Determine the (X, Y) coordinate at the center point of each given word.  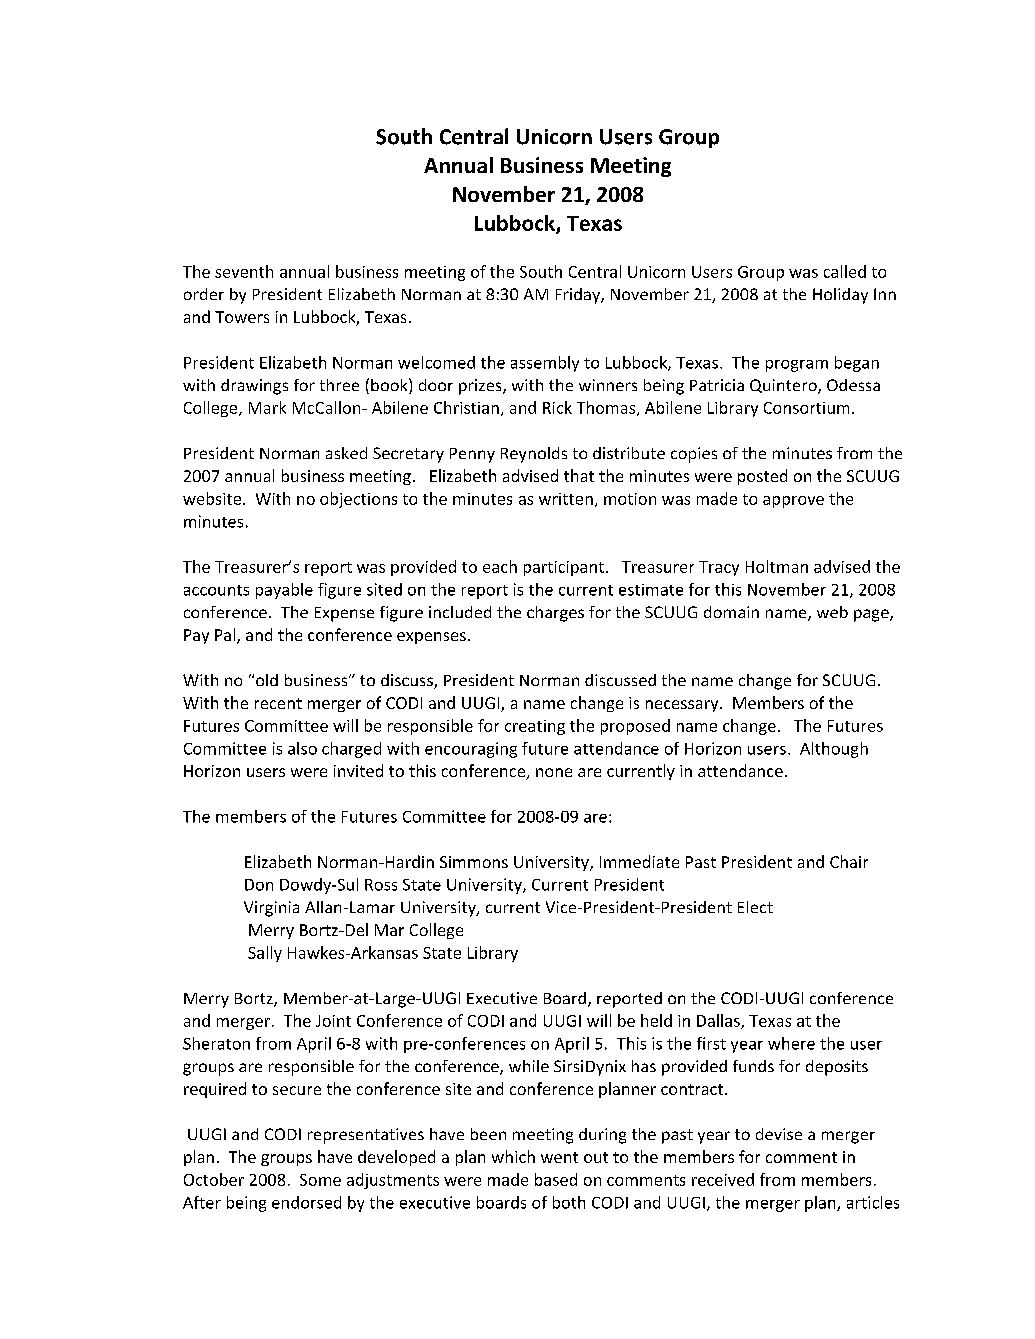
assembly (545, 364)
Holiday (840, 296)
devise (779, 1134)
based (556, 1179)
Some (320, 1180)
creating (535, 727)
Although (834, 750)
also (302, 748)
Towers (242, 317)
